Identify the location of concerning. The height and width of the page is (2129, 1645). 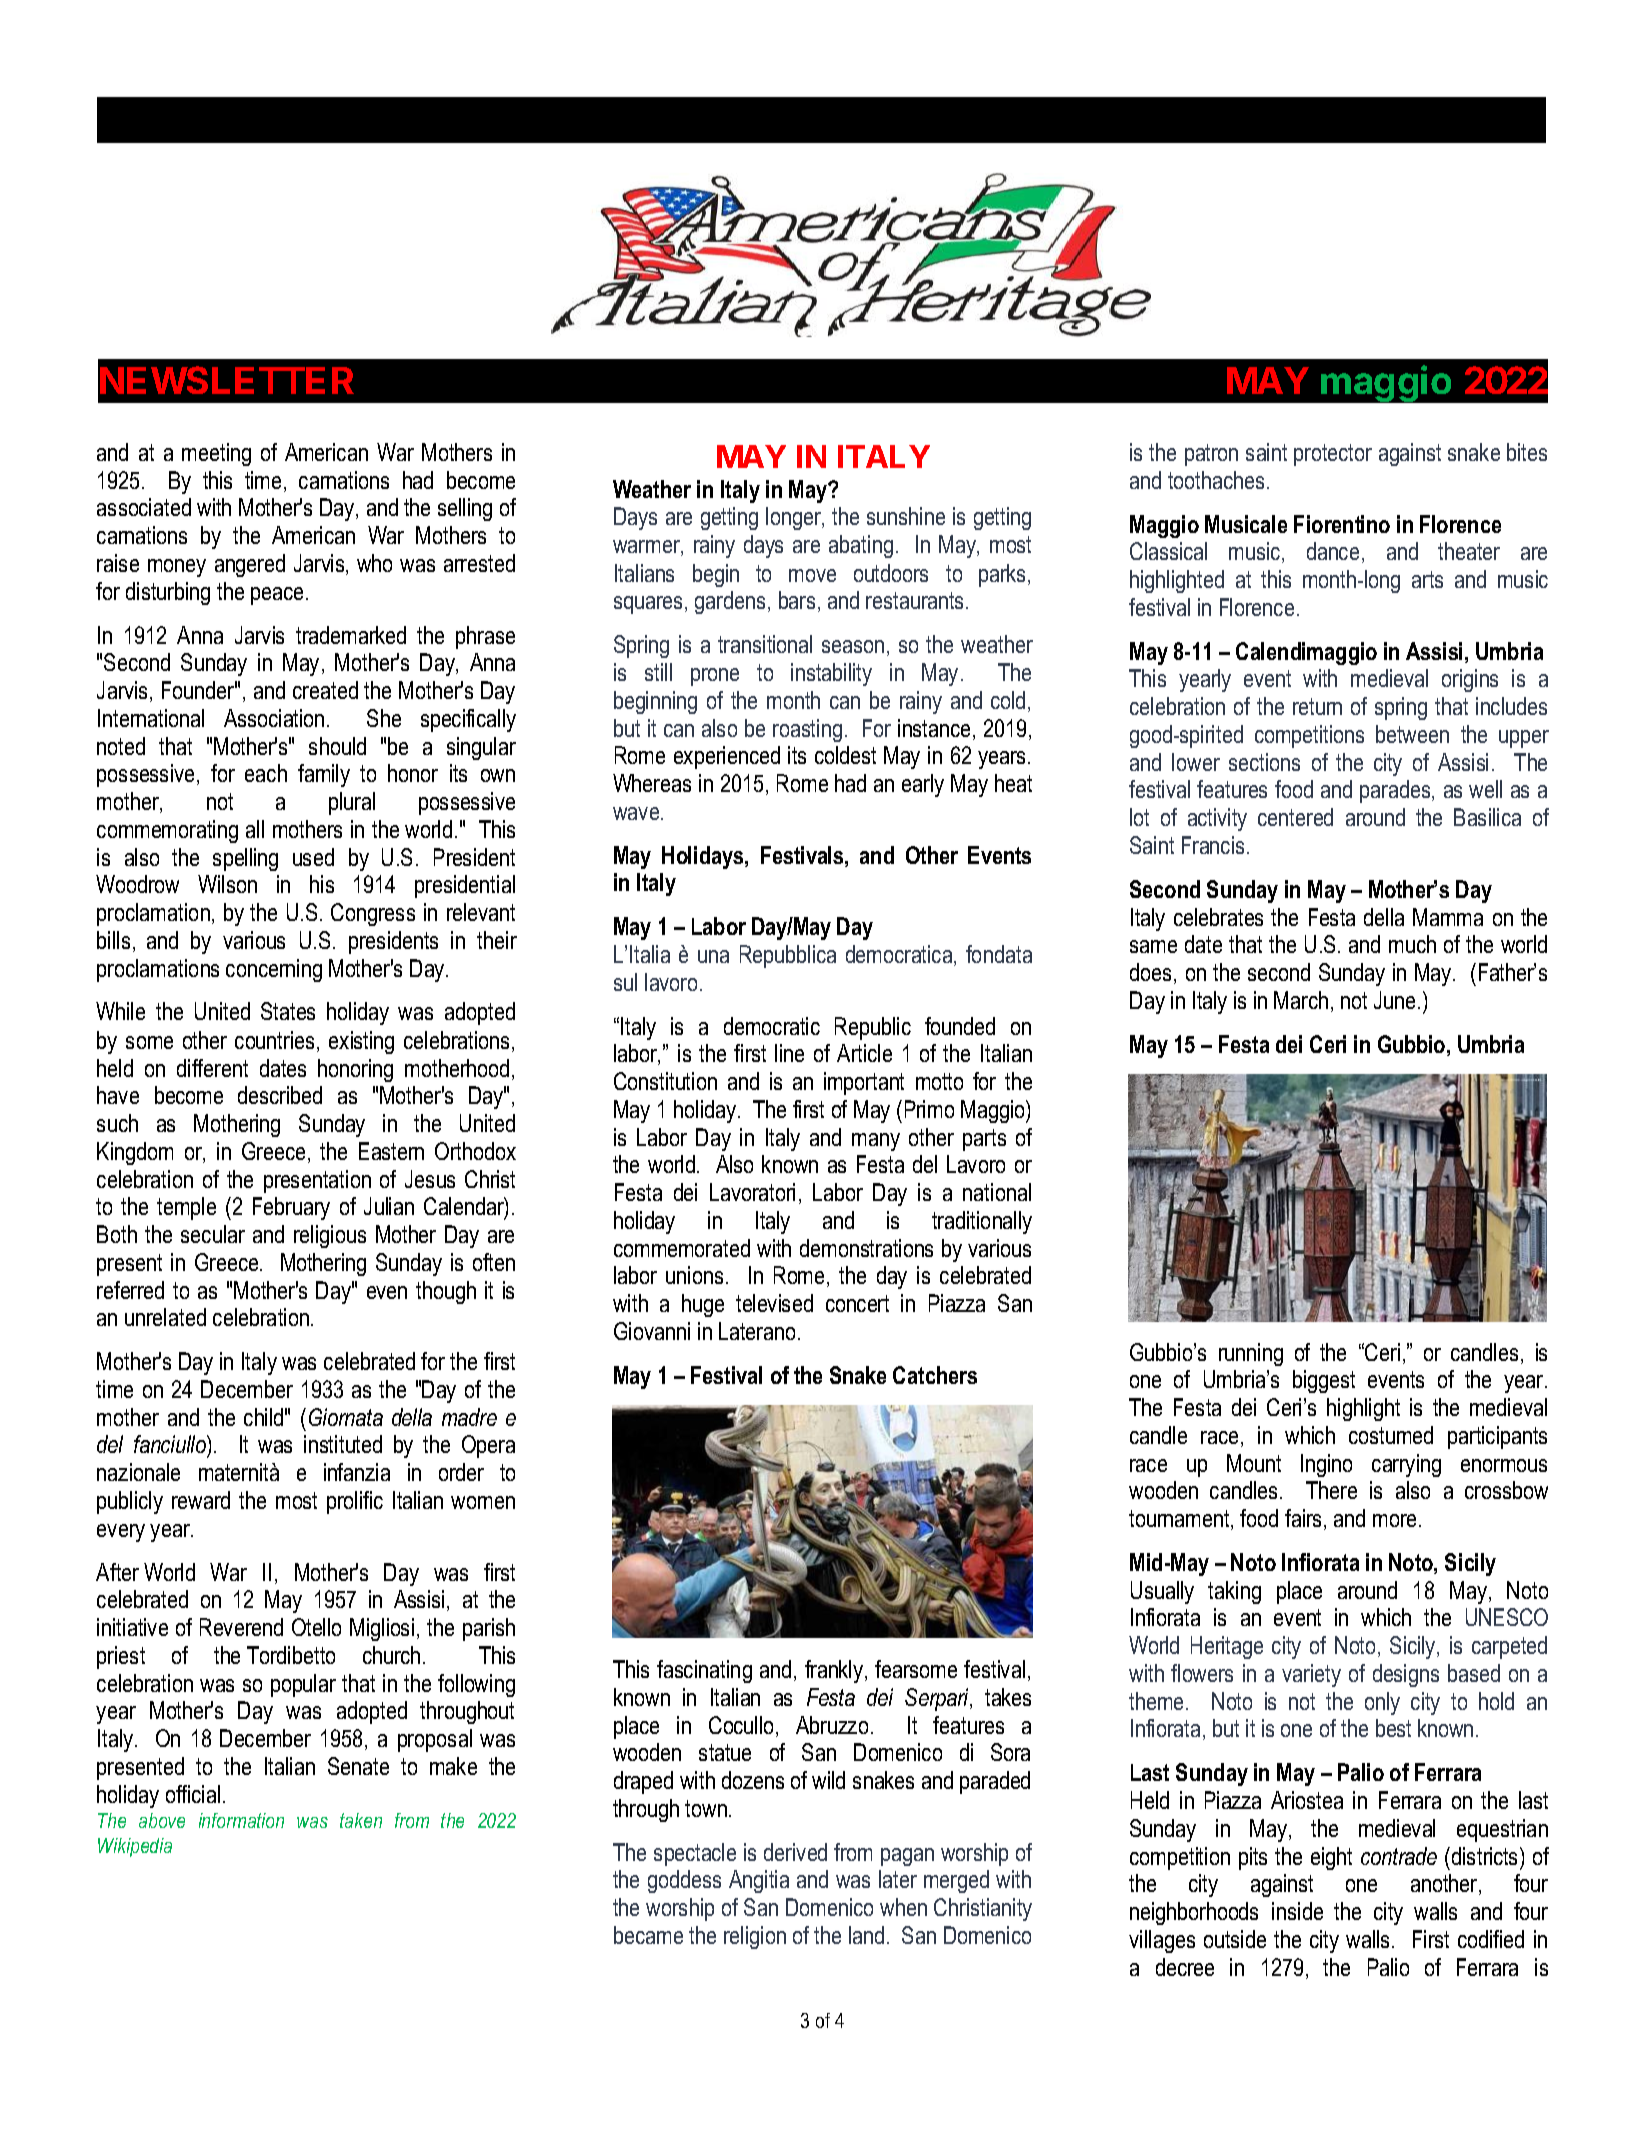
(274, 970).
